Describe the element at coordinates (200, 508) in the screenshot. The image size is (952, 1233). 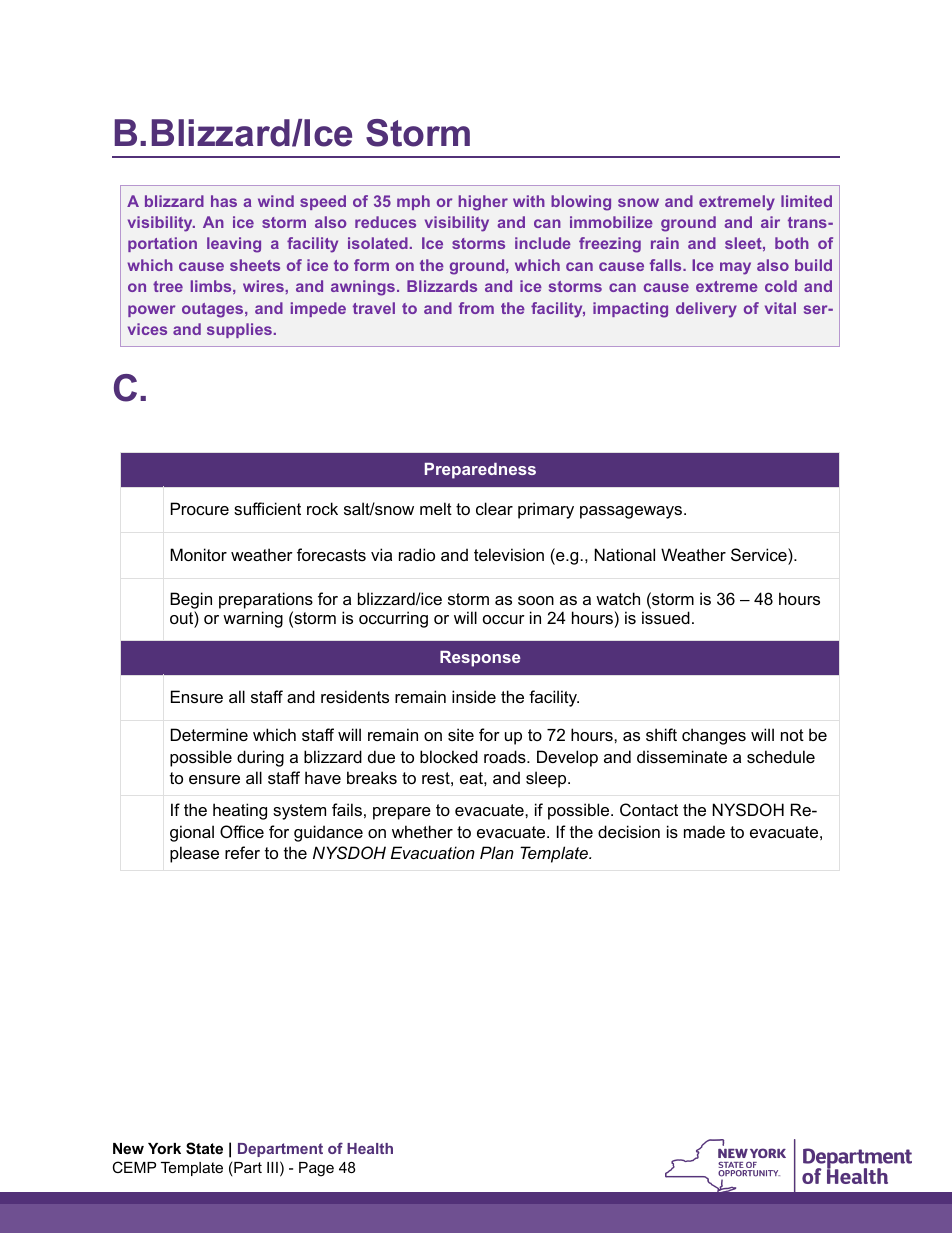
I see `Procure` at that location.
